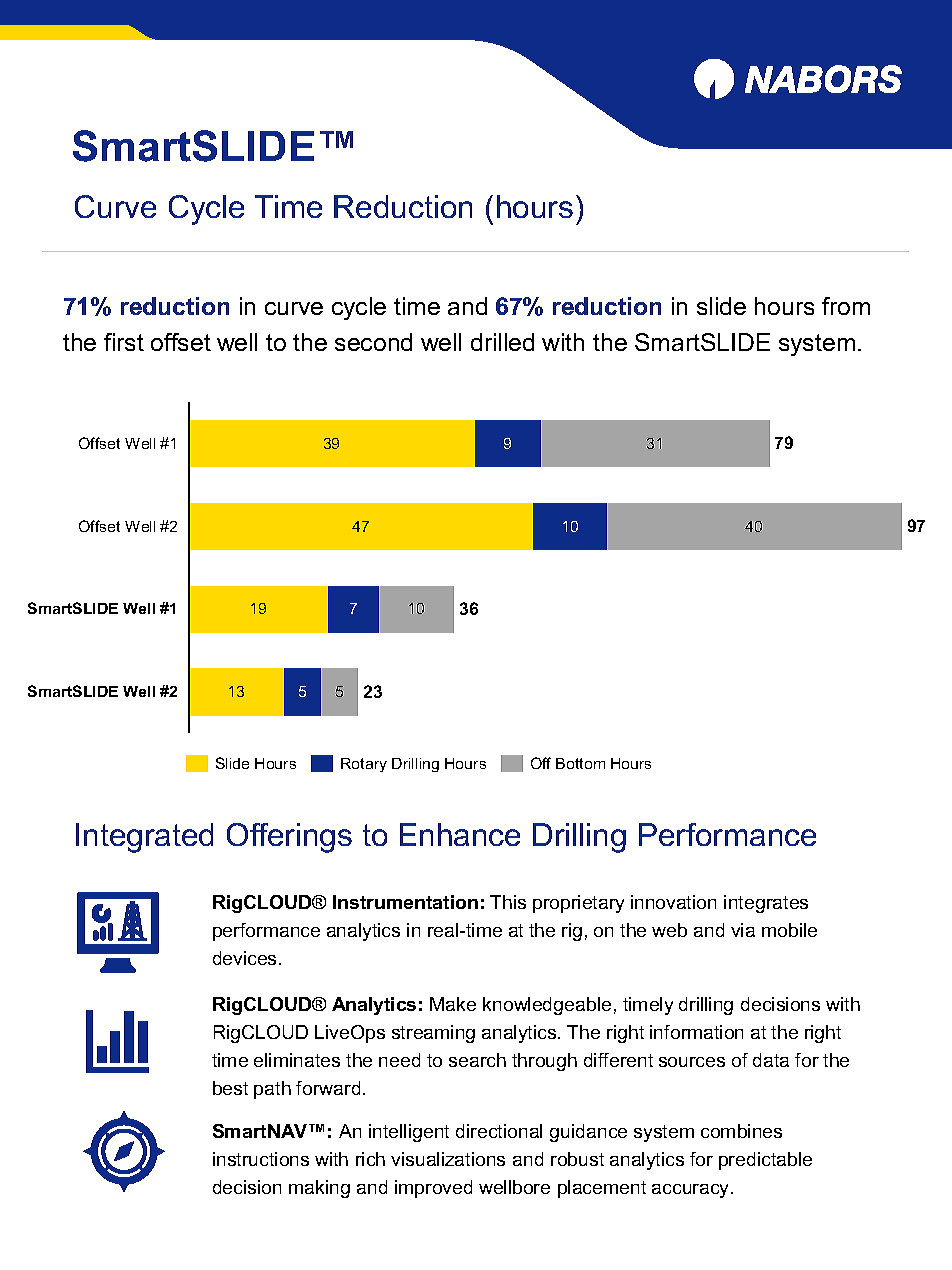 The width and height of the screenshot is (952, 1270). What do you see at coordinates (261, 1159) in the screenshot?
I see `instructions` at bounding box center [261, 1159].
